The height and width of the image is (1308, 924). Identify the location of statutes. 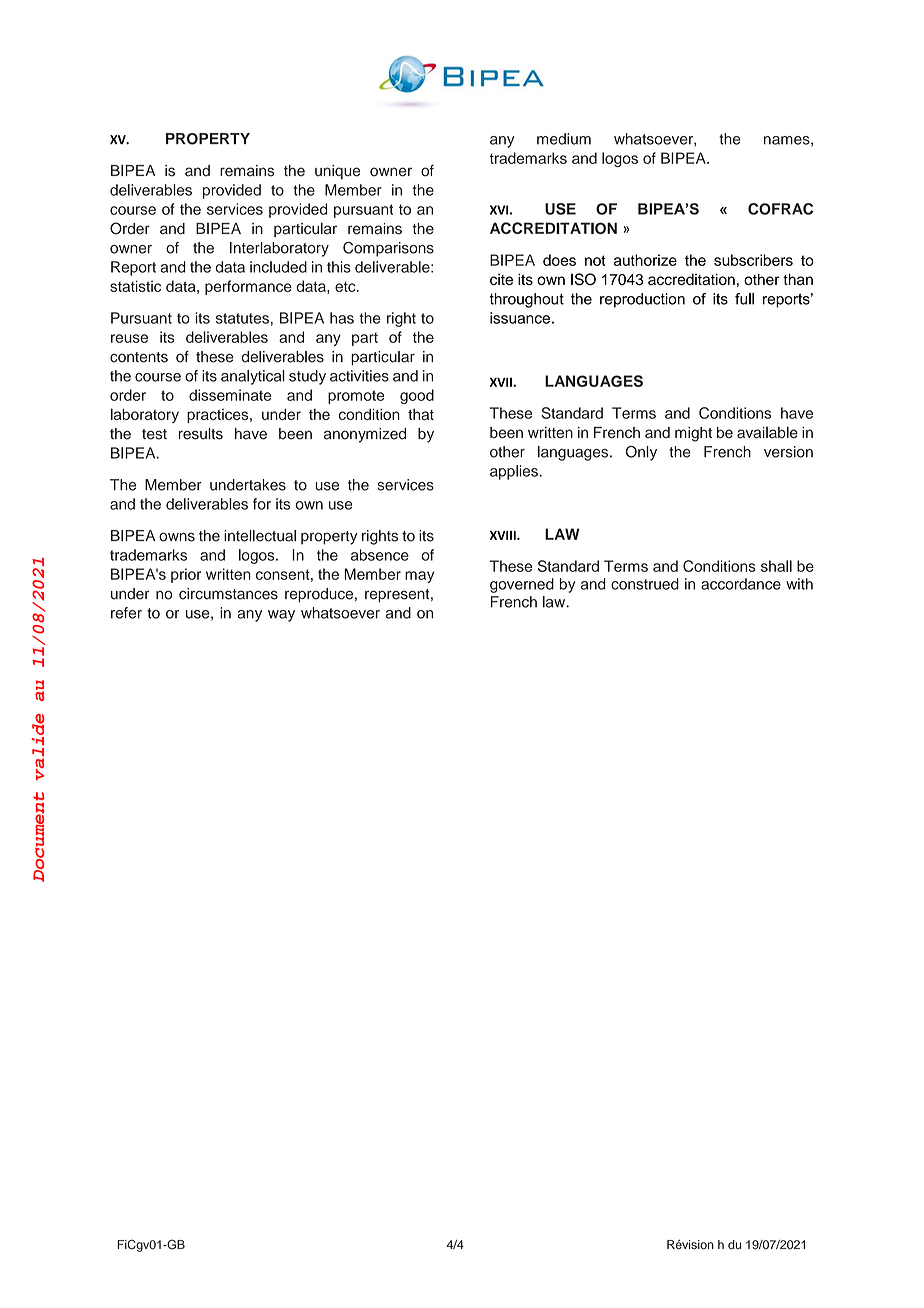
(242, 318).
